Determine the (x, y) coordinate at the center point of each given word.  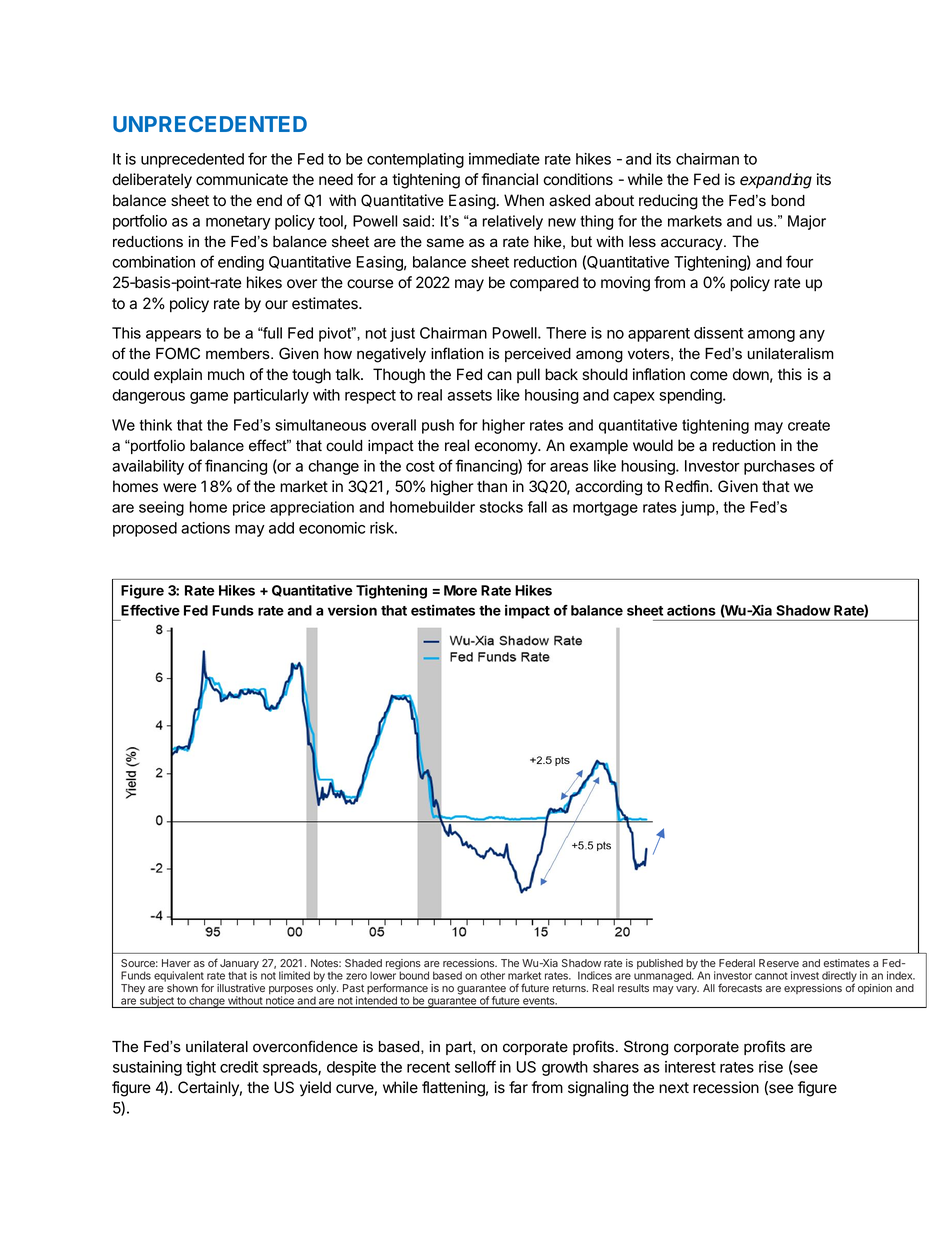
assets (470, 395)
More (460, 590)
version (352, 610)
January (239, 965)
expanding (776, 181)
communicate (242, 179)
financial (509, 179)
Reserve (779, 963)
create (809, 425)
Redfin (687, 486)
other (492, 975)
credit (239, 1067)
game (209, 398)
